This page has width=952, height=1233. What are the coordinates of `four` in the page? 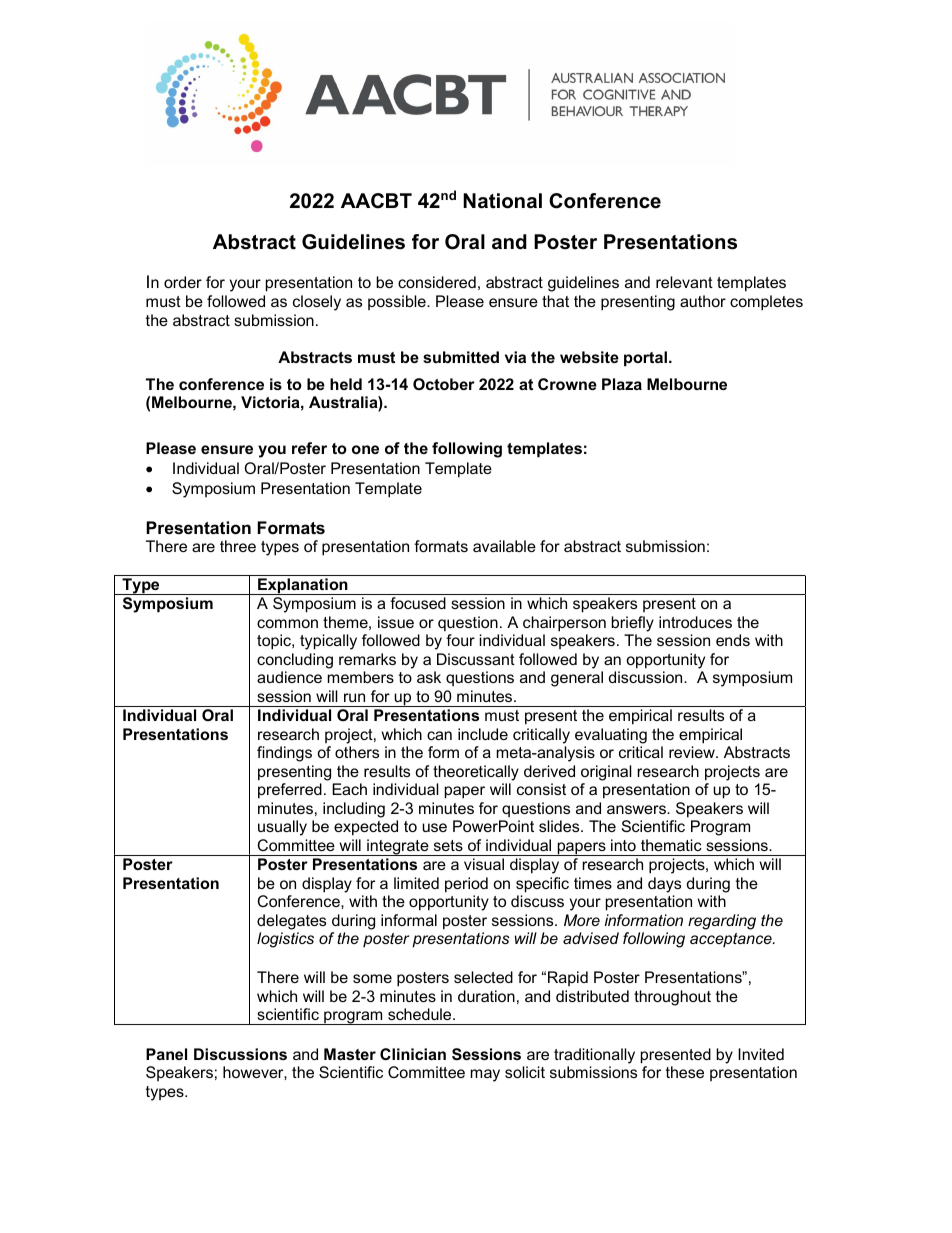 It's located at (460, 640).
